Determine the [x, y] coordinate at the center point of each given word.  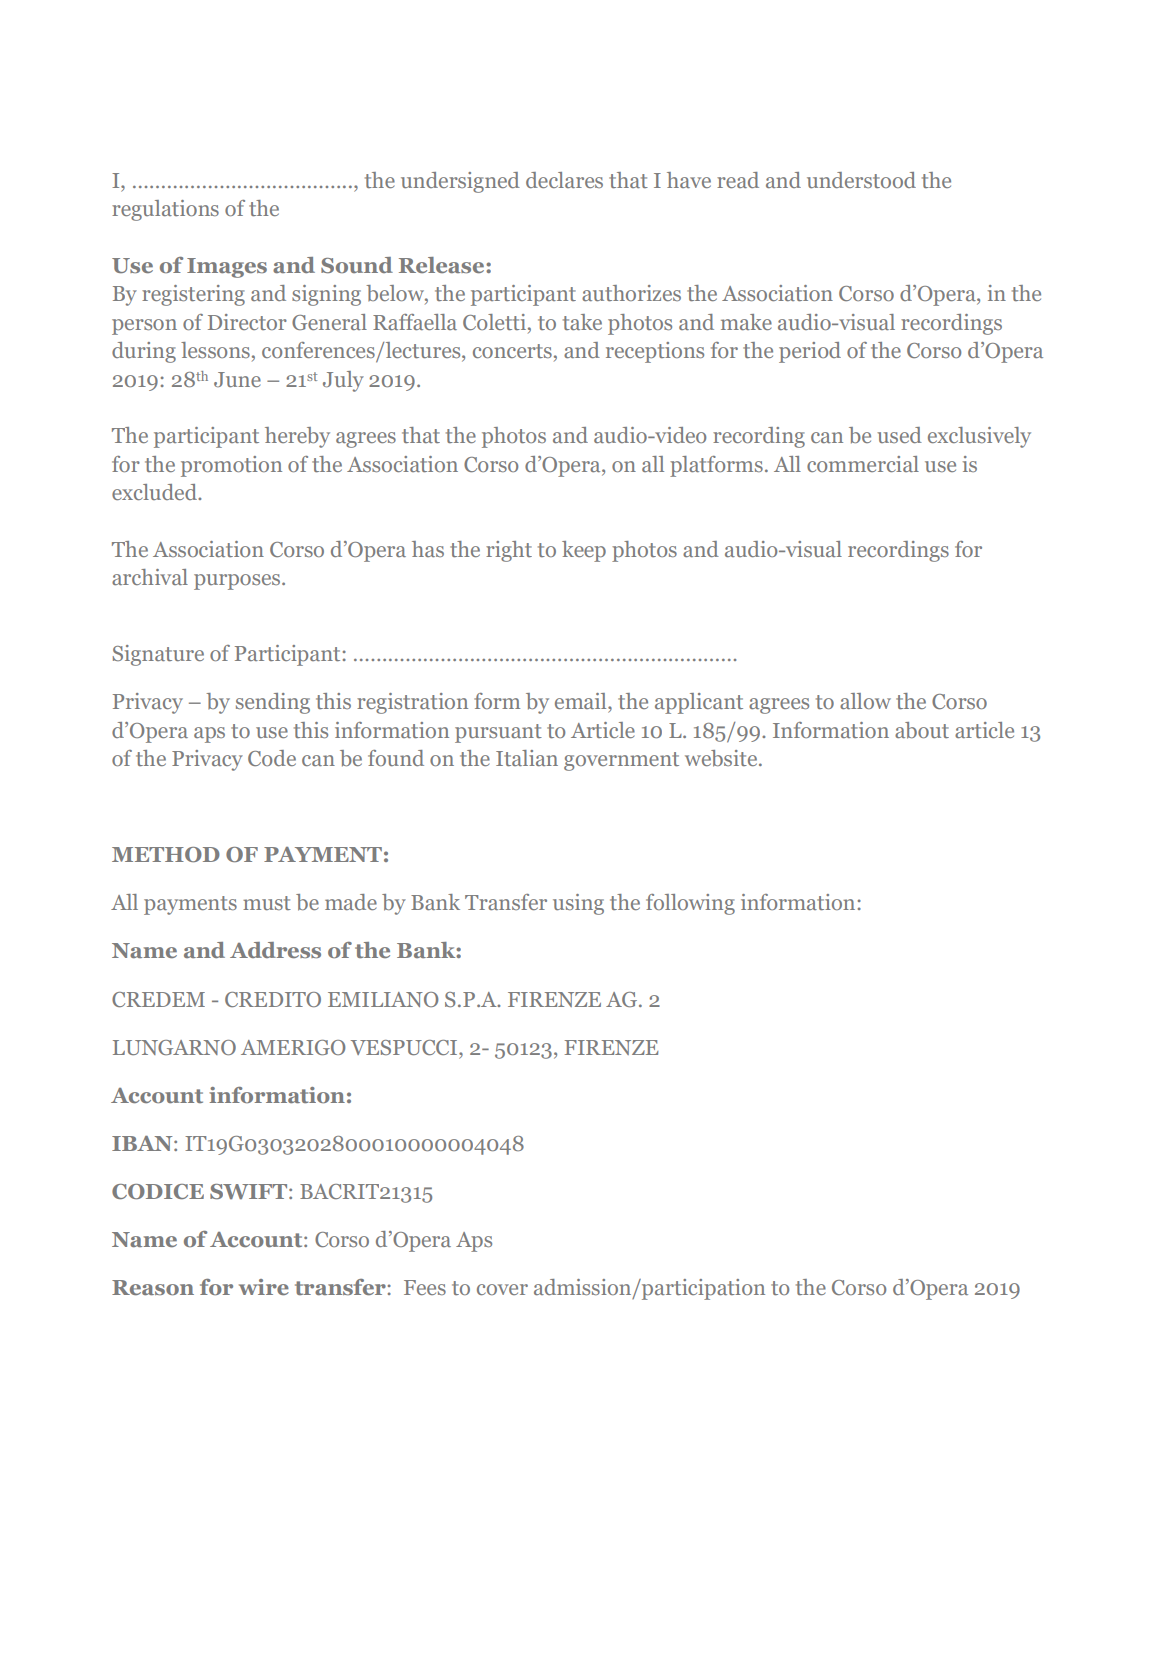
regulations [165, 210]
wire [264, 1287]
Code [272, 758]
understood [861, 180]
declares [564, 180]
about [922, 730]
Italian [527, 758]
